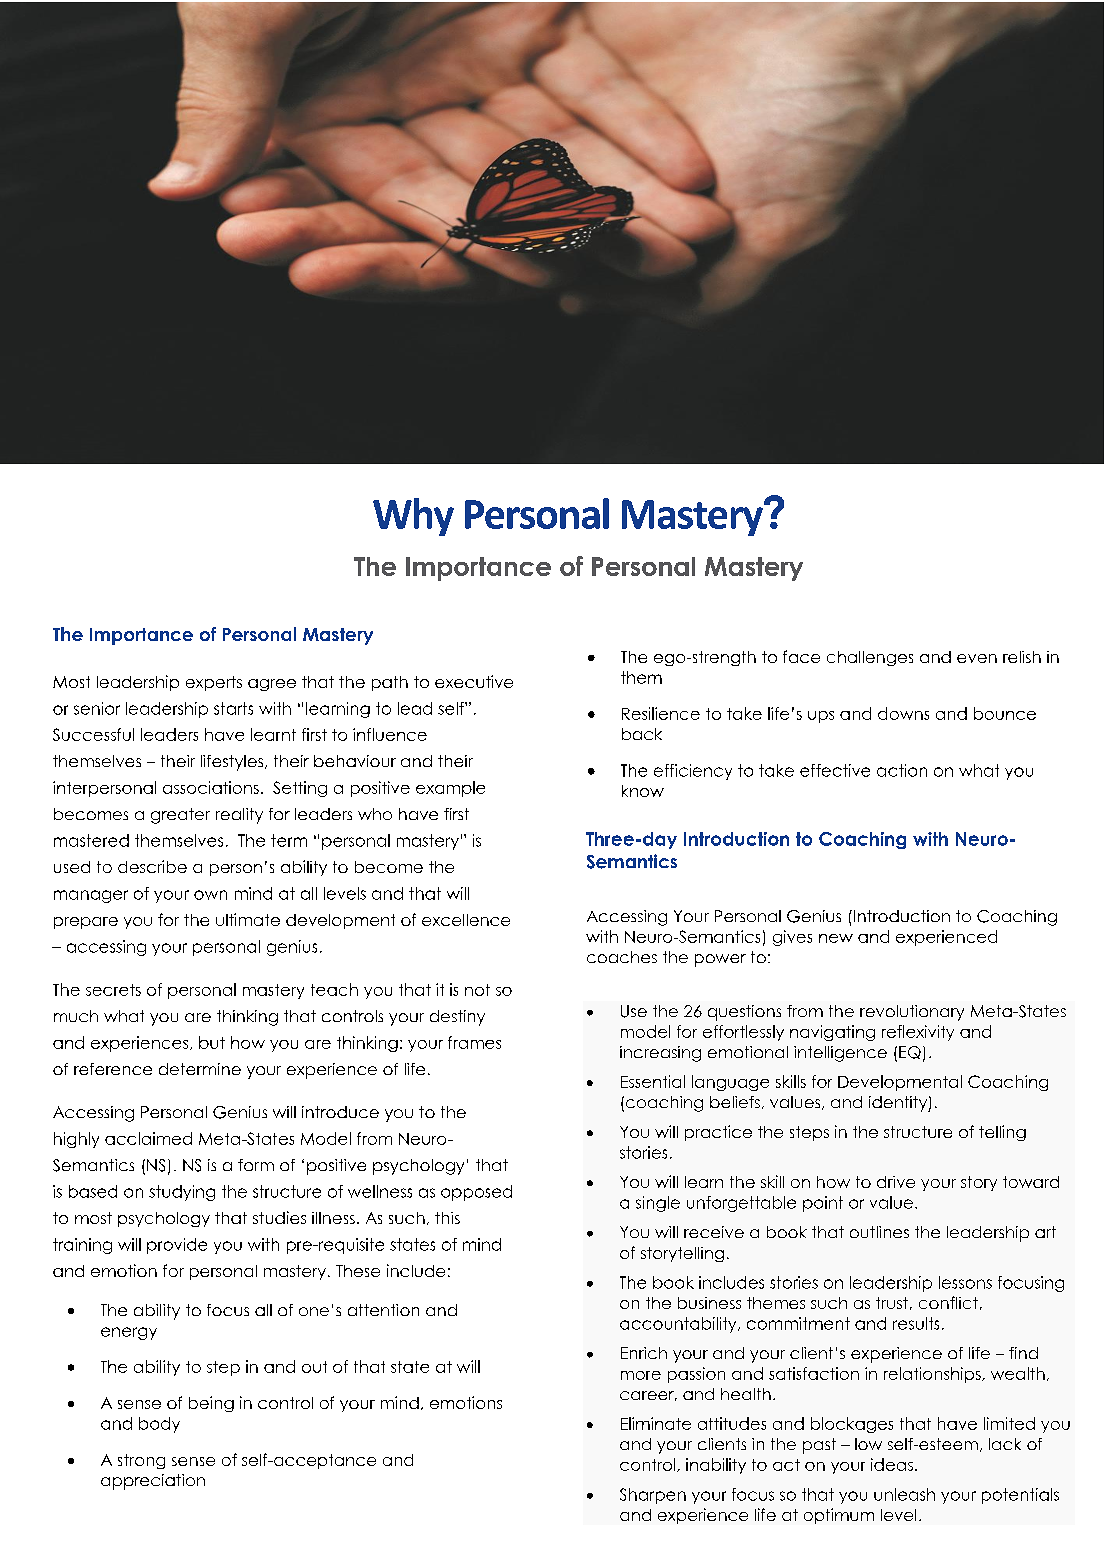 This image has width=1105, height=1563. What do you see at coordinates (152, 866) in the image?
I see `describe` at bounding box center [152, 866].
